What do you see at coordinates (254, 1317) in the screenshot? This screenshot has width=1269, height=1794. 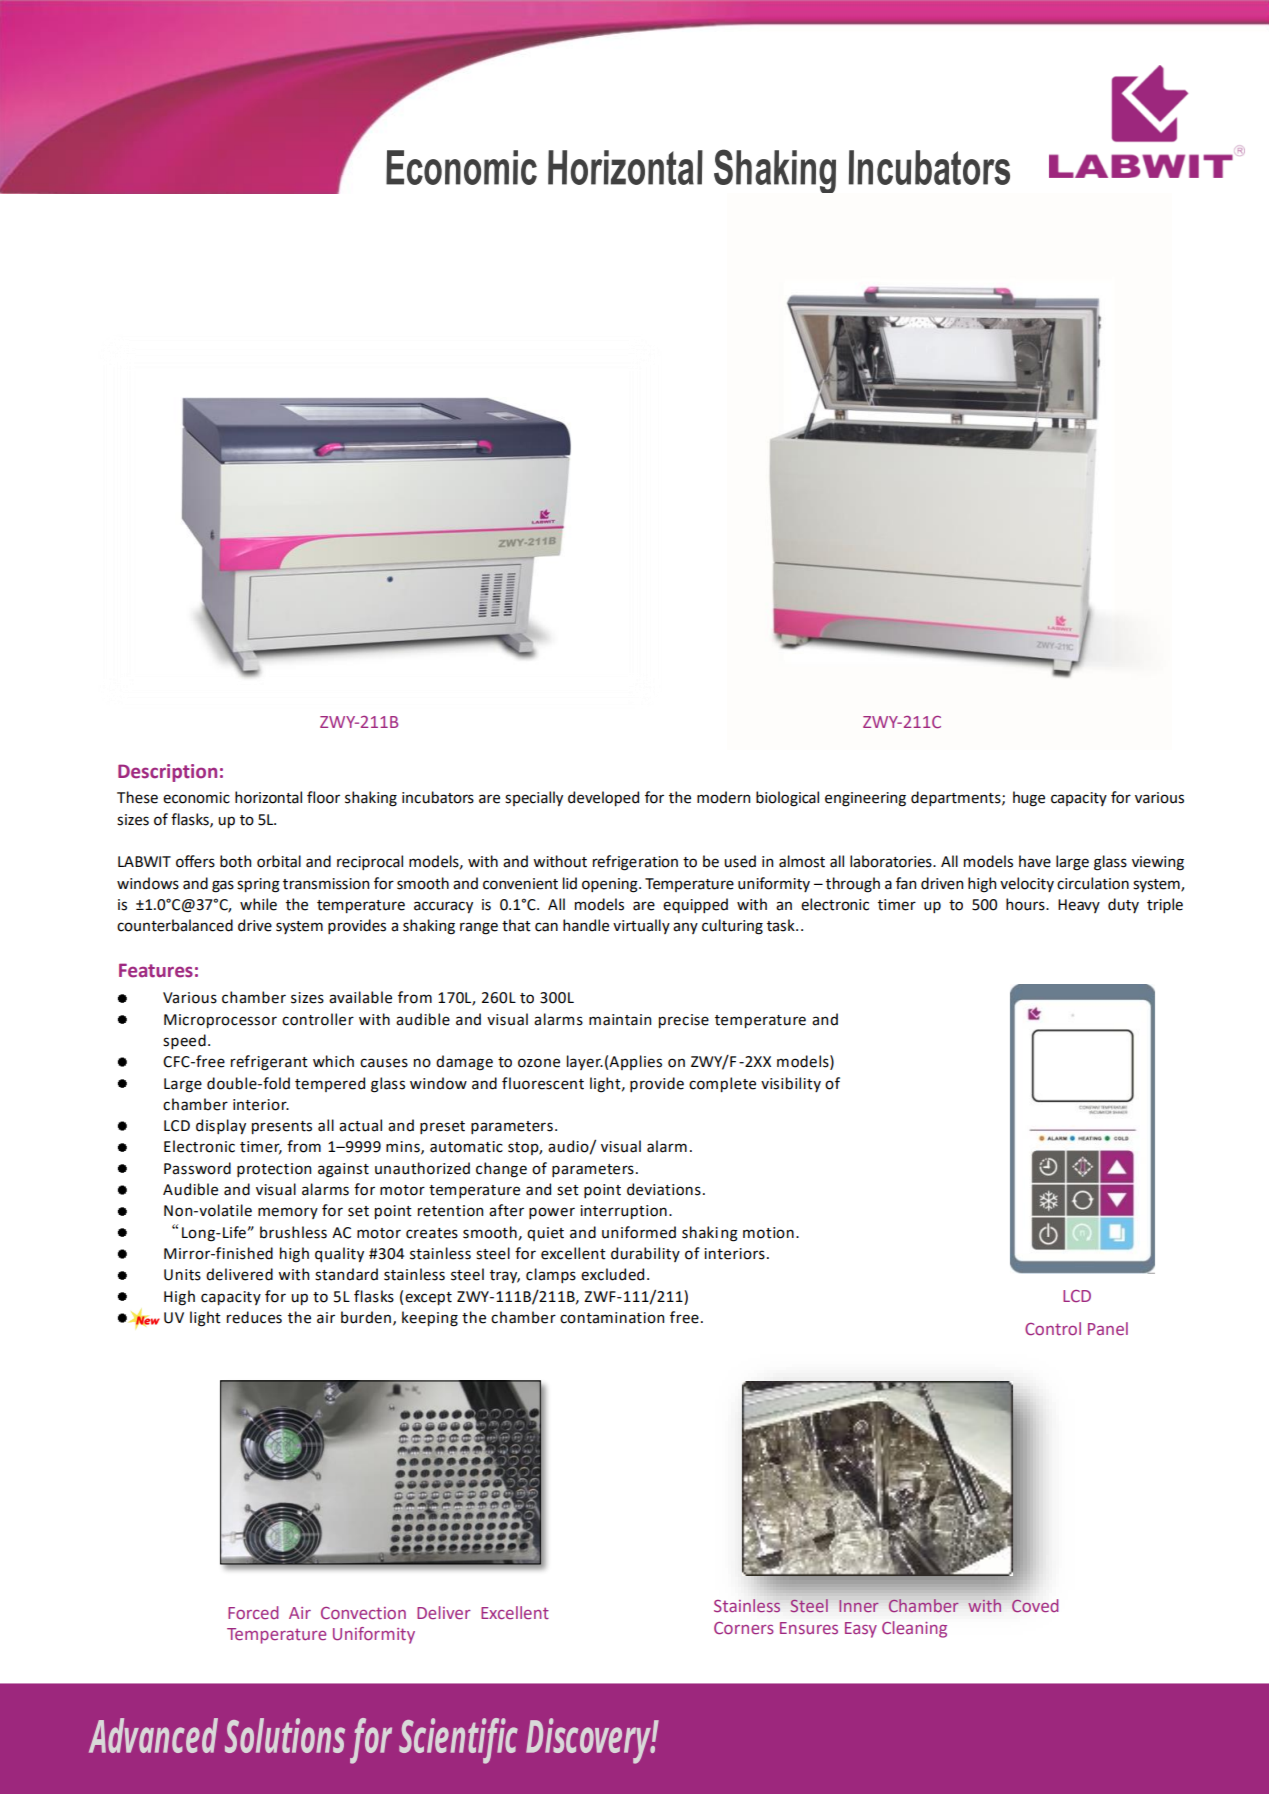 I see `reduces` at bounding box center [254, 1317].
